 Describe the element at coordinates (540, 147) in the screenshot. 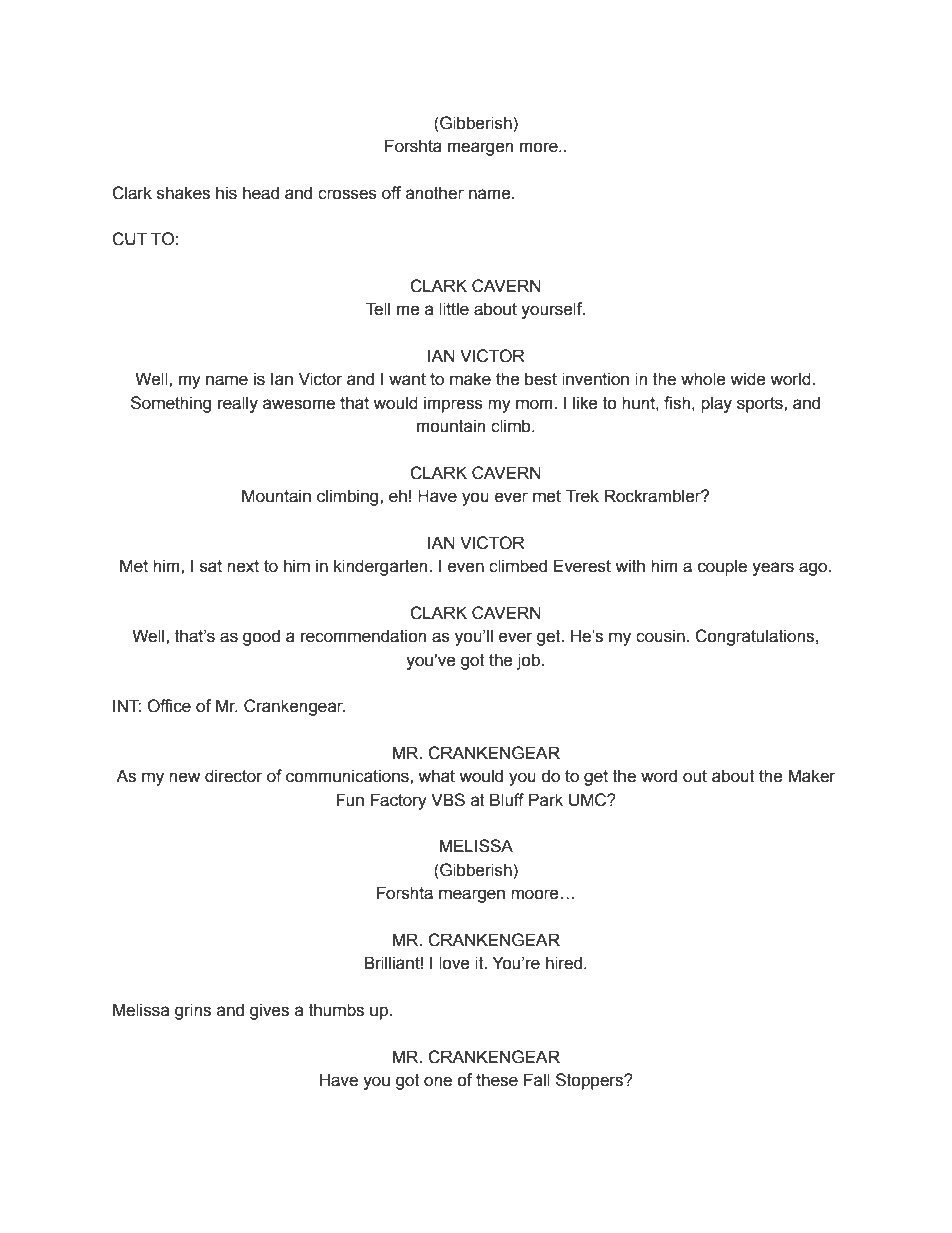

I see `more` at that location.
